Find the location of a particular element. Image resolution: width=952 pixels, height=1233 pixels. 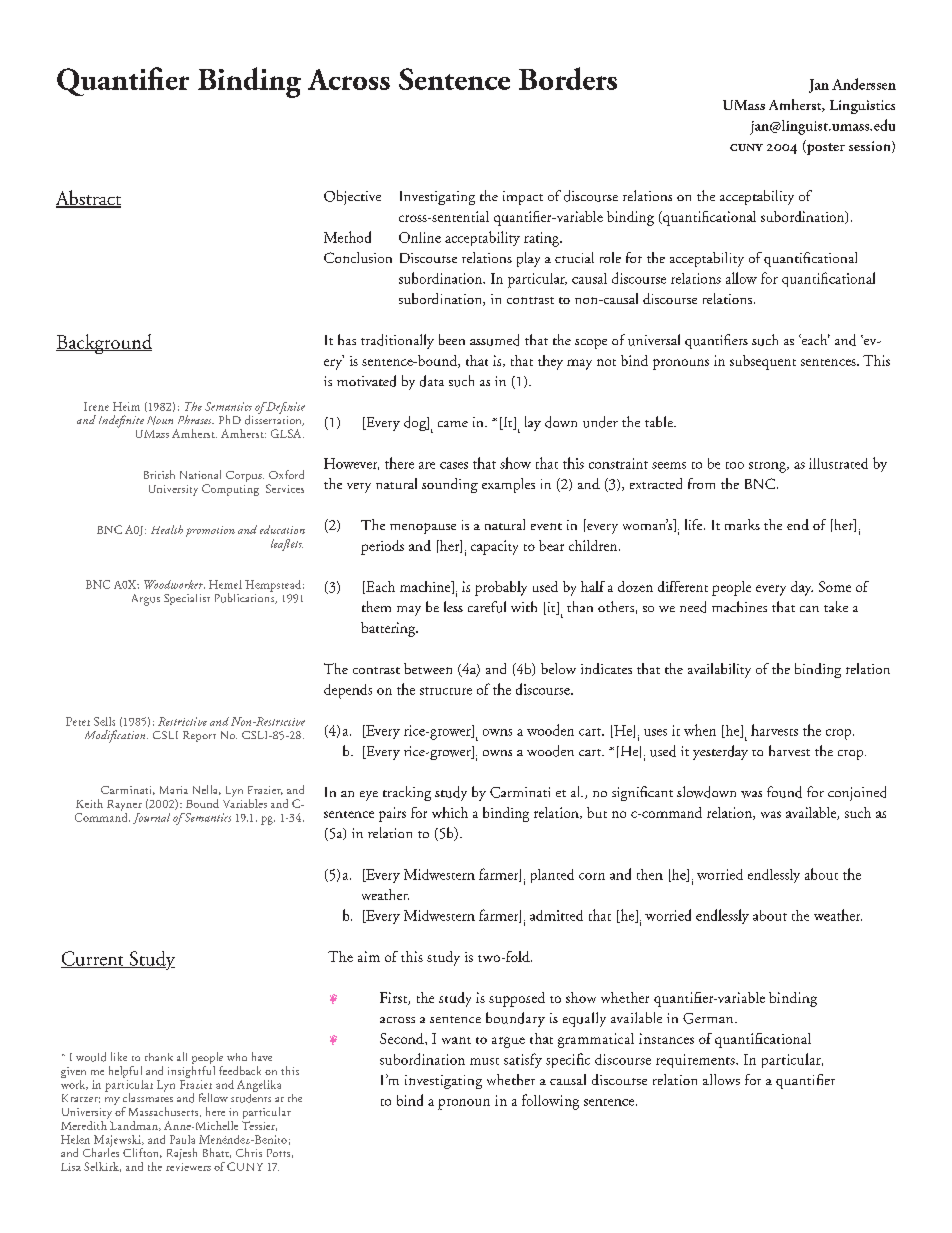

then is located at coordinates (650, 874).
